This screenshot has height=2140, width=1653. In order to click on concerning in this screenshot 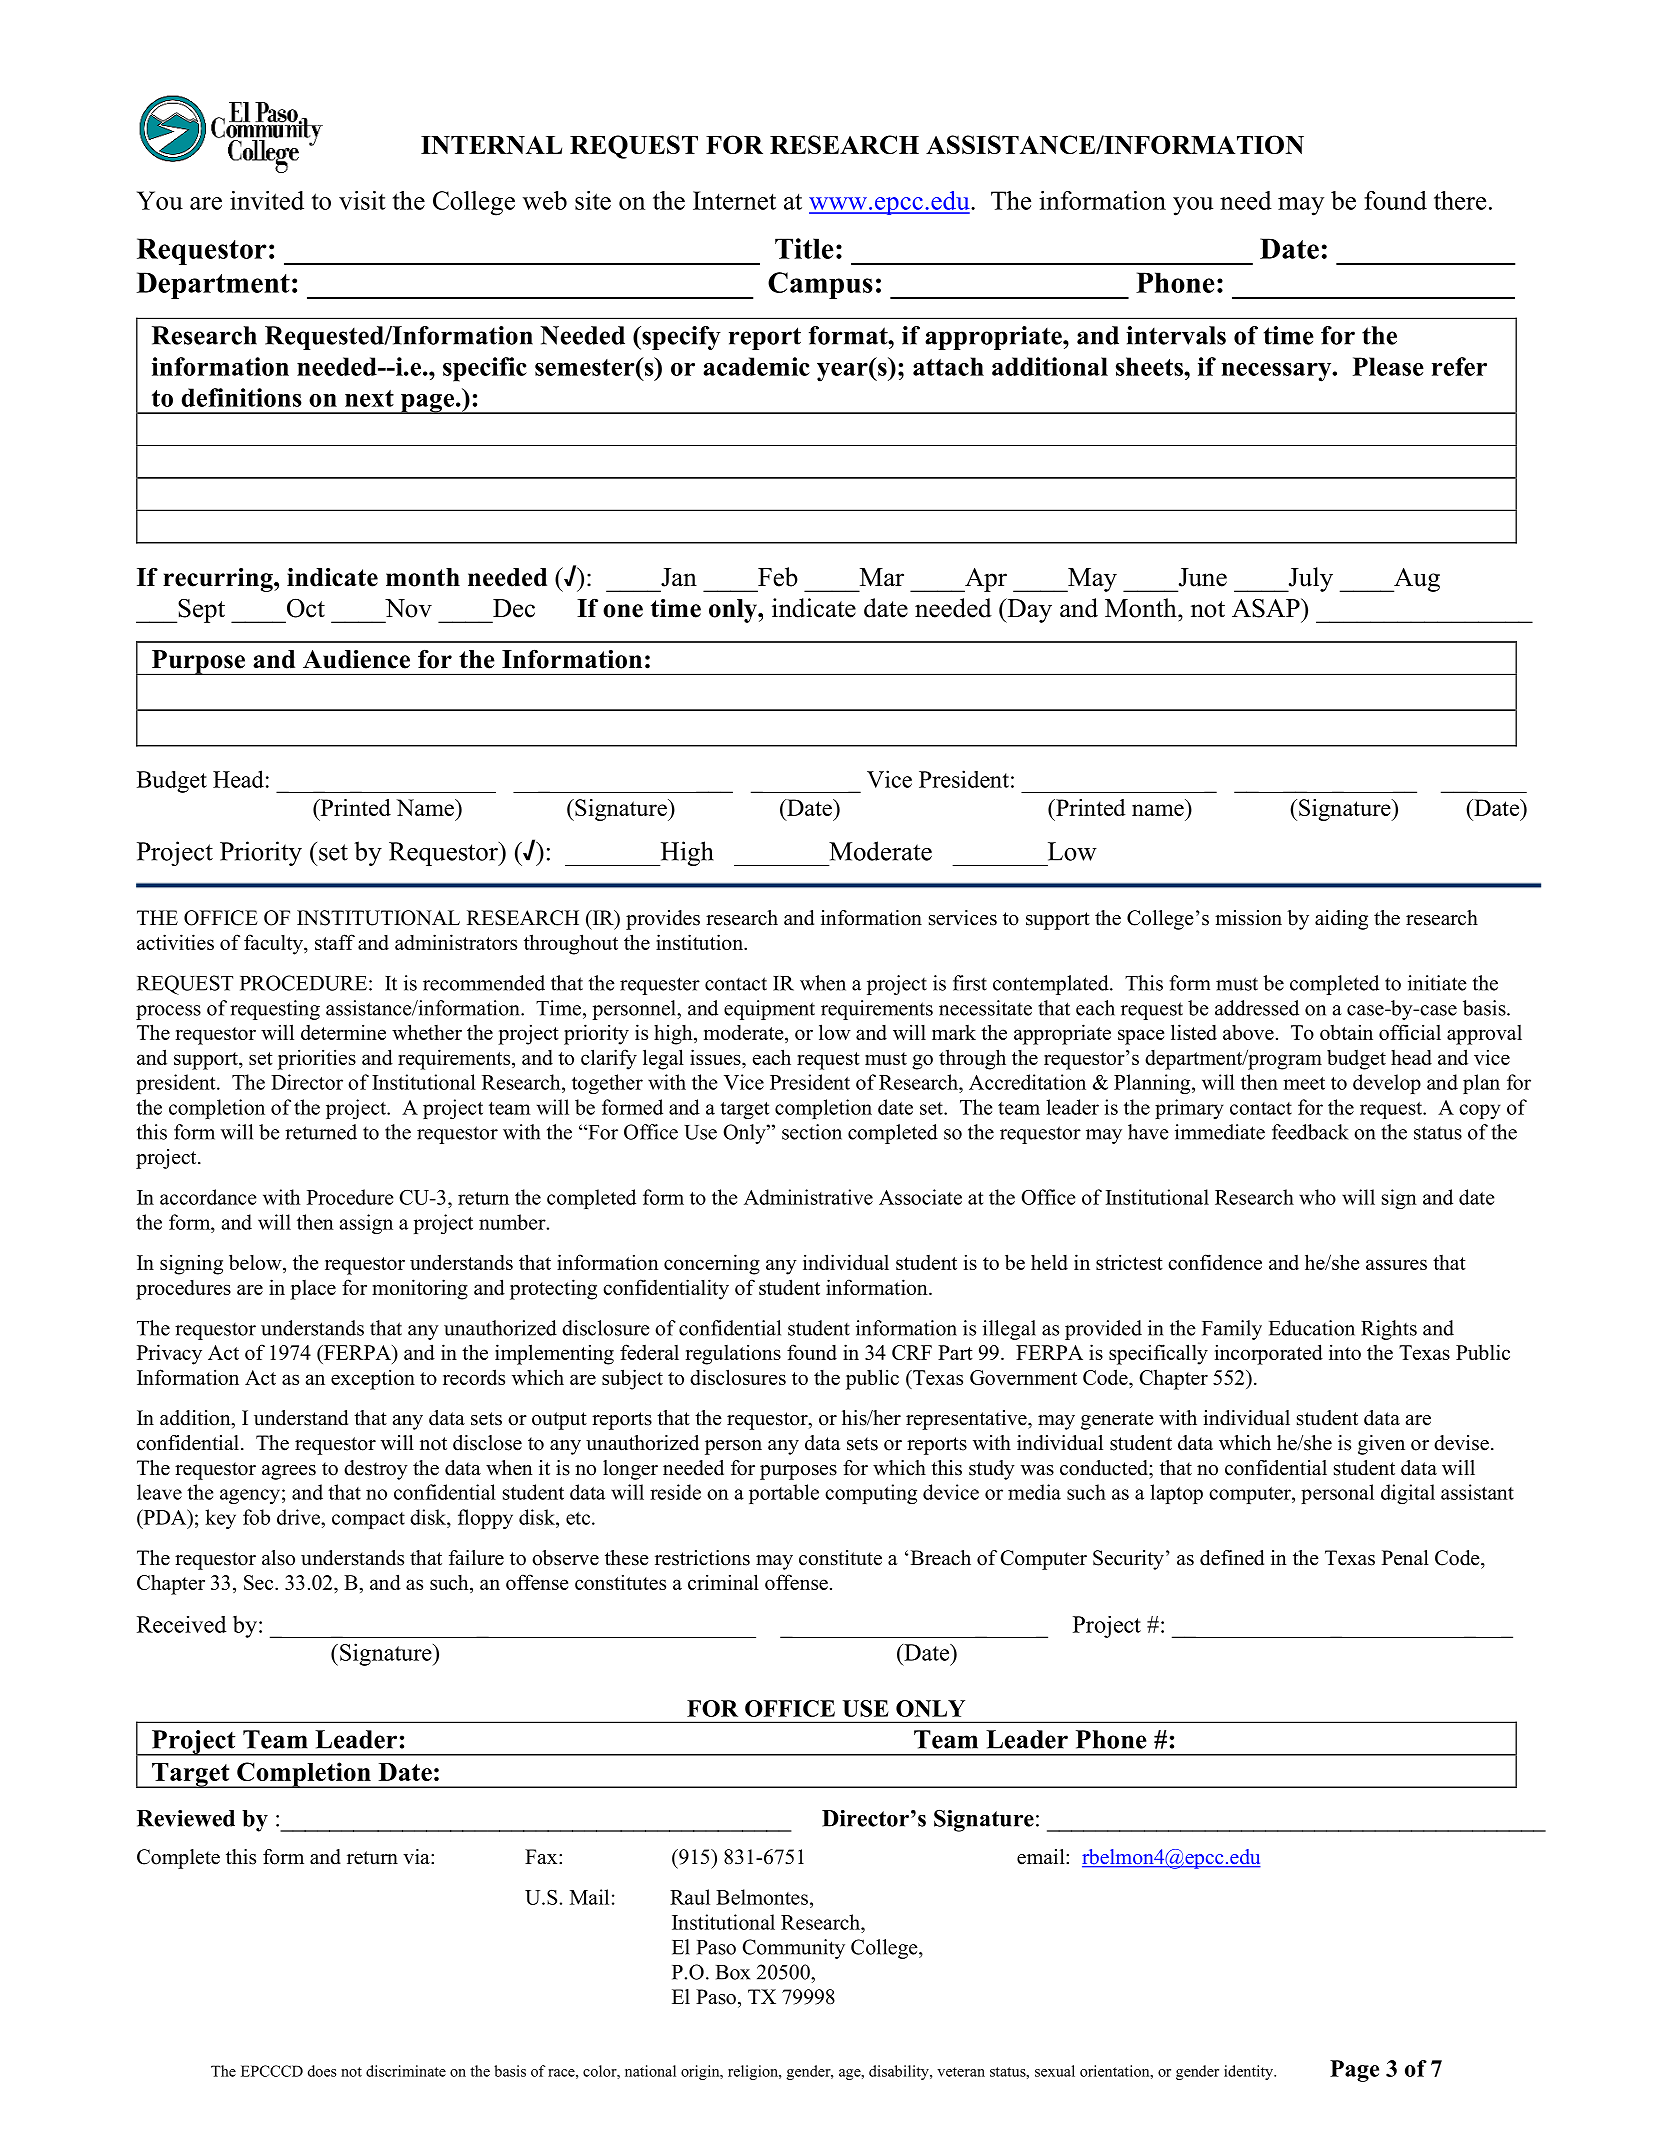, I will do `click(712, 1264)`.
